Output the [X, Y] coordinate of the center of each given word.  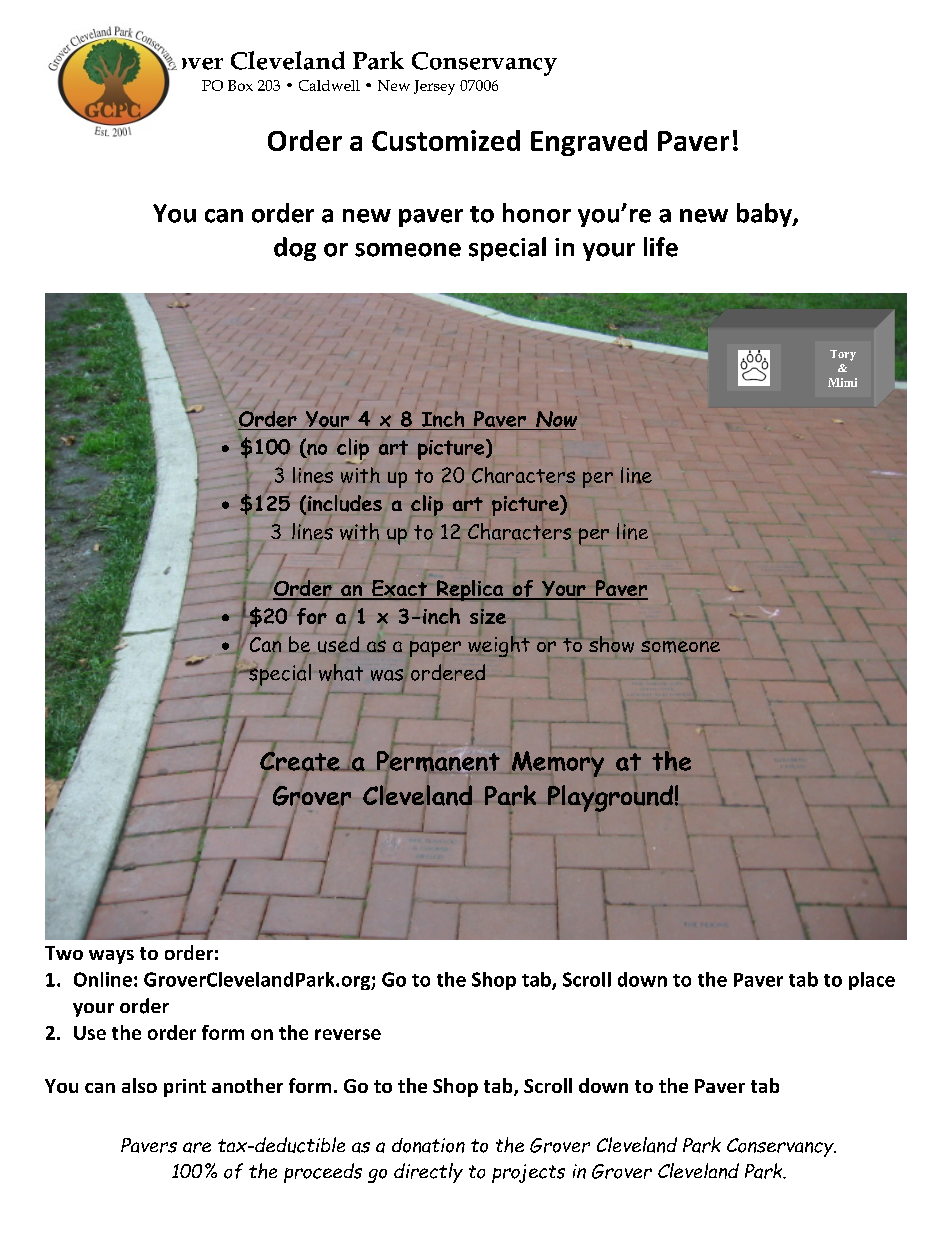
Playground [610, 798]
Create [301, 761]
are [197, 1147]
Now [556, 419]
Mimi [842, 382]
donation [428, 1145]
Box [240, 85]
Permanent [438, 761]
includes [345, 503]
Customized [446, 140]
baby [765, 215]
